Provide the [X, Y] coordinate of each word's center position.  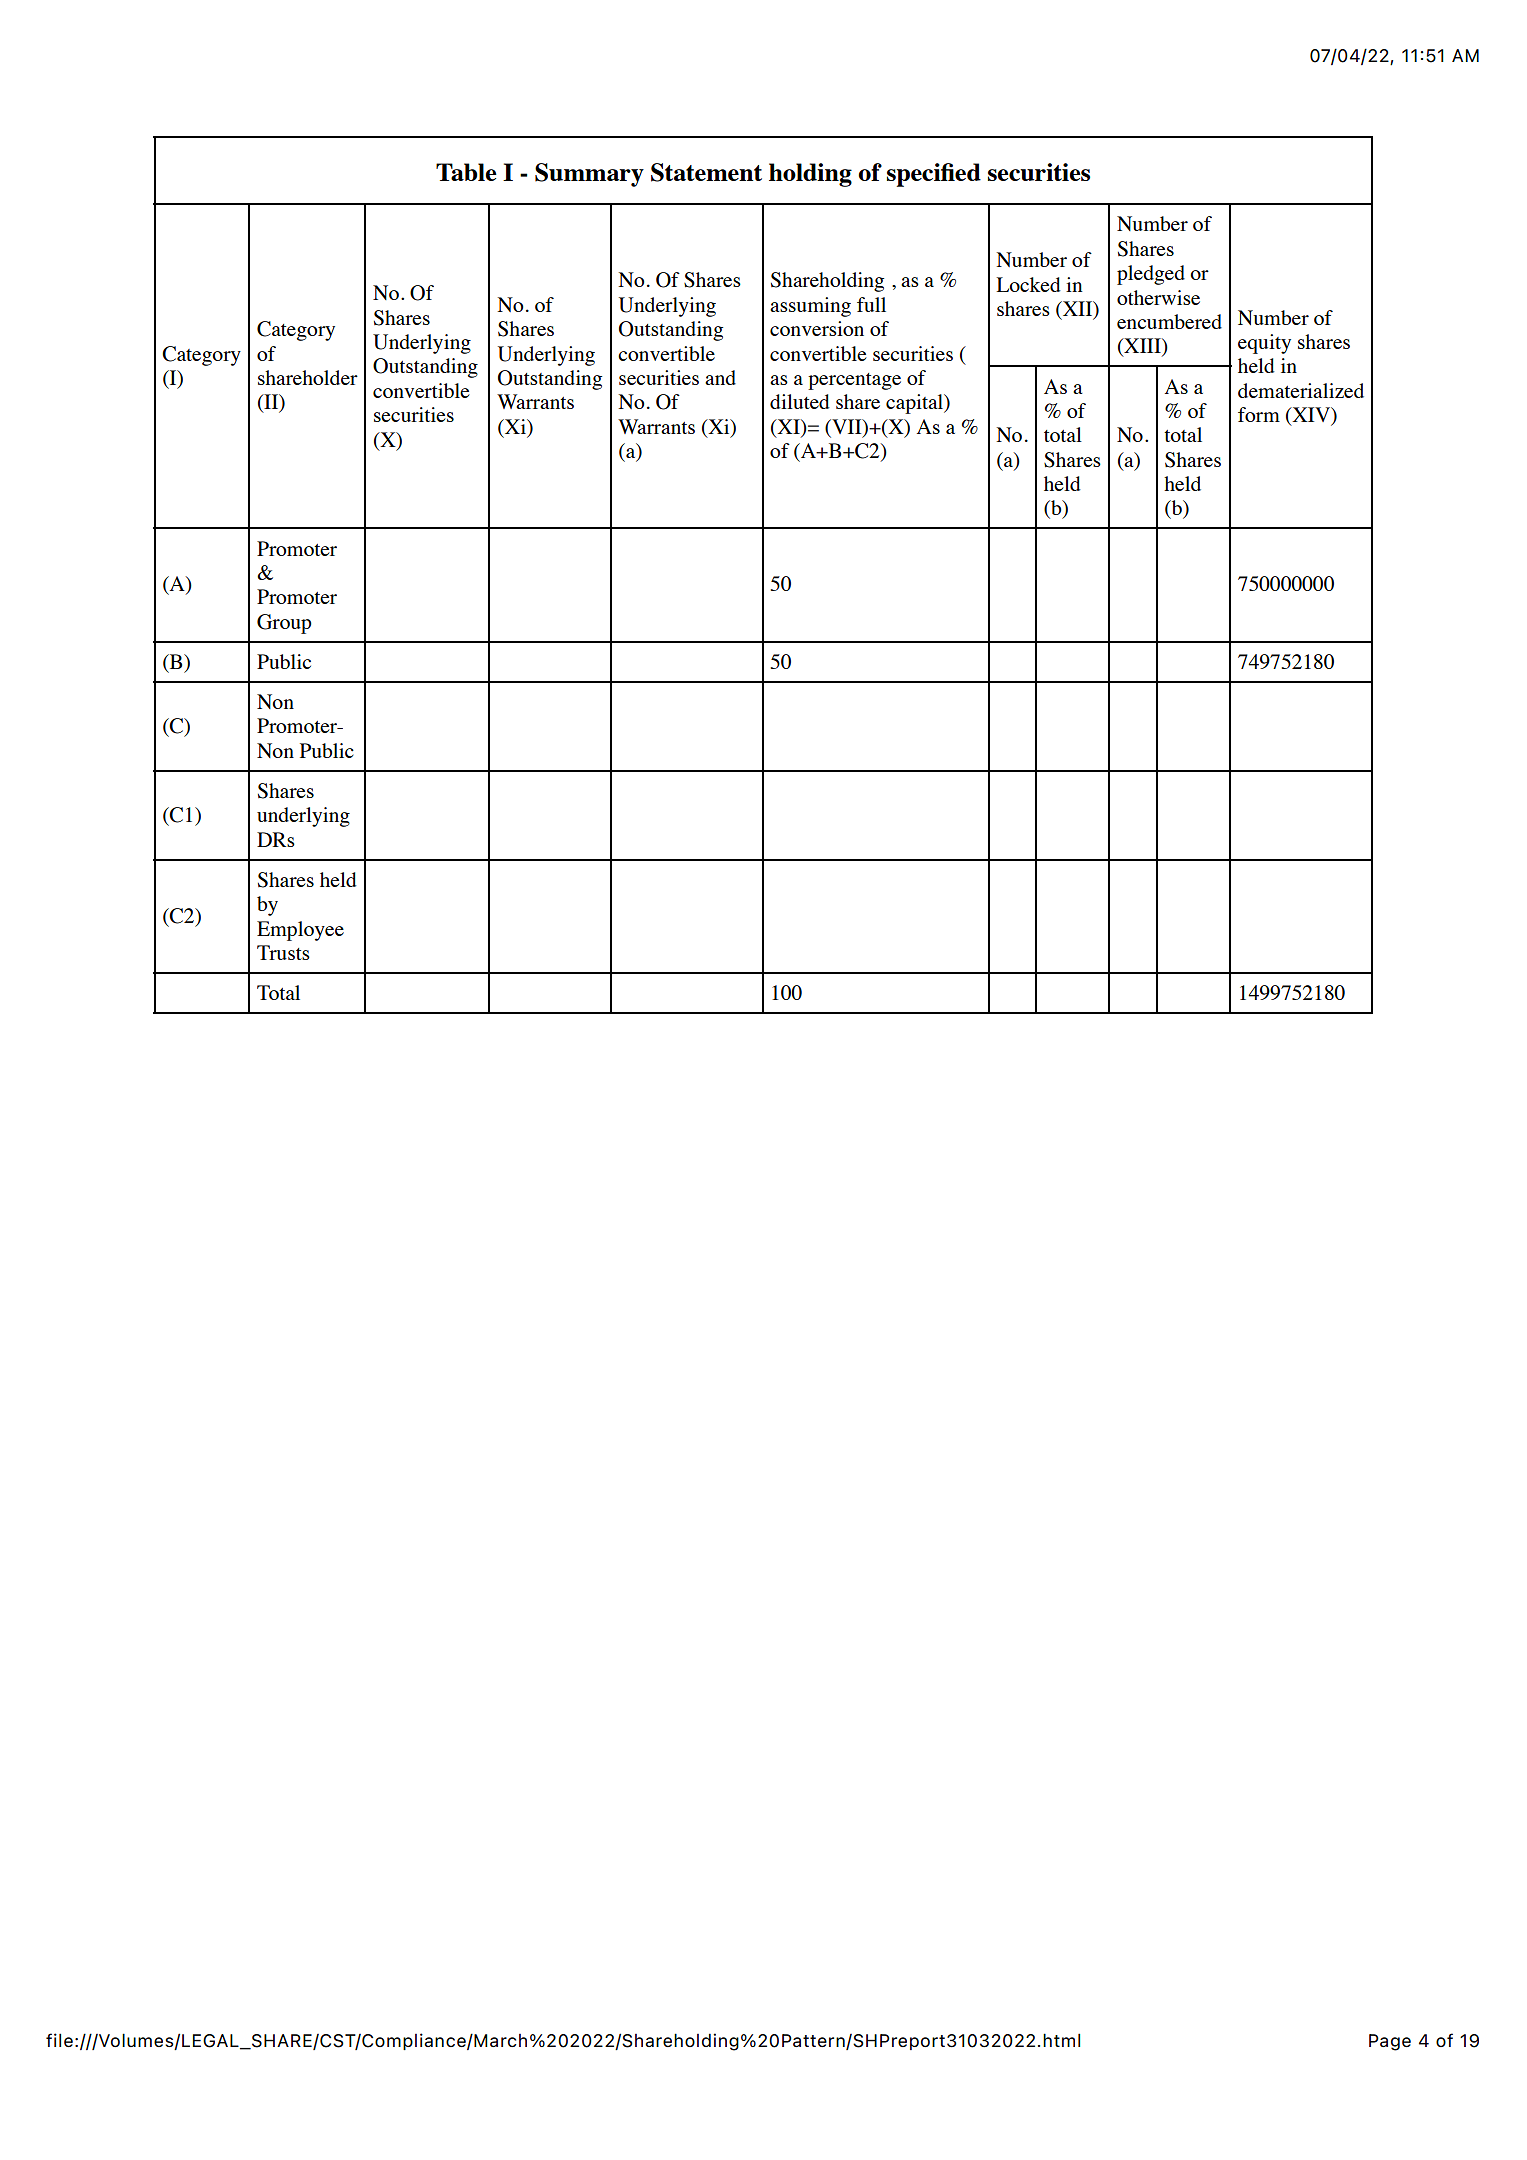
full [871, 304]
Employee [300, 931]
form [1259, 414]
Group [284, 624]
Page [1390, 2042]
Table [466, 172]
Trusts [283, 952]
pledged [1151, 275]
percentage [854, 381]
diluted [800, 401]
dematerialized [1301, 390]
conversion [817, 328]
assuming [810, 307]
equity [1264, 344]
